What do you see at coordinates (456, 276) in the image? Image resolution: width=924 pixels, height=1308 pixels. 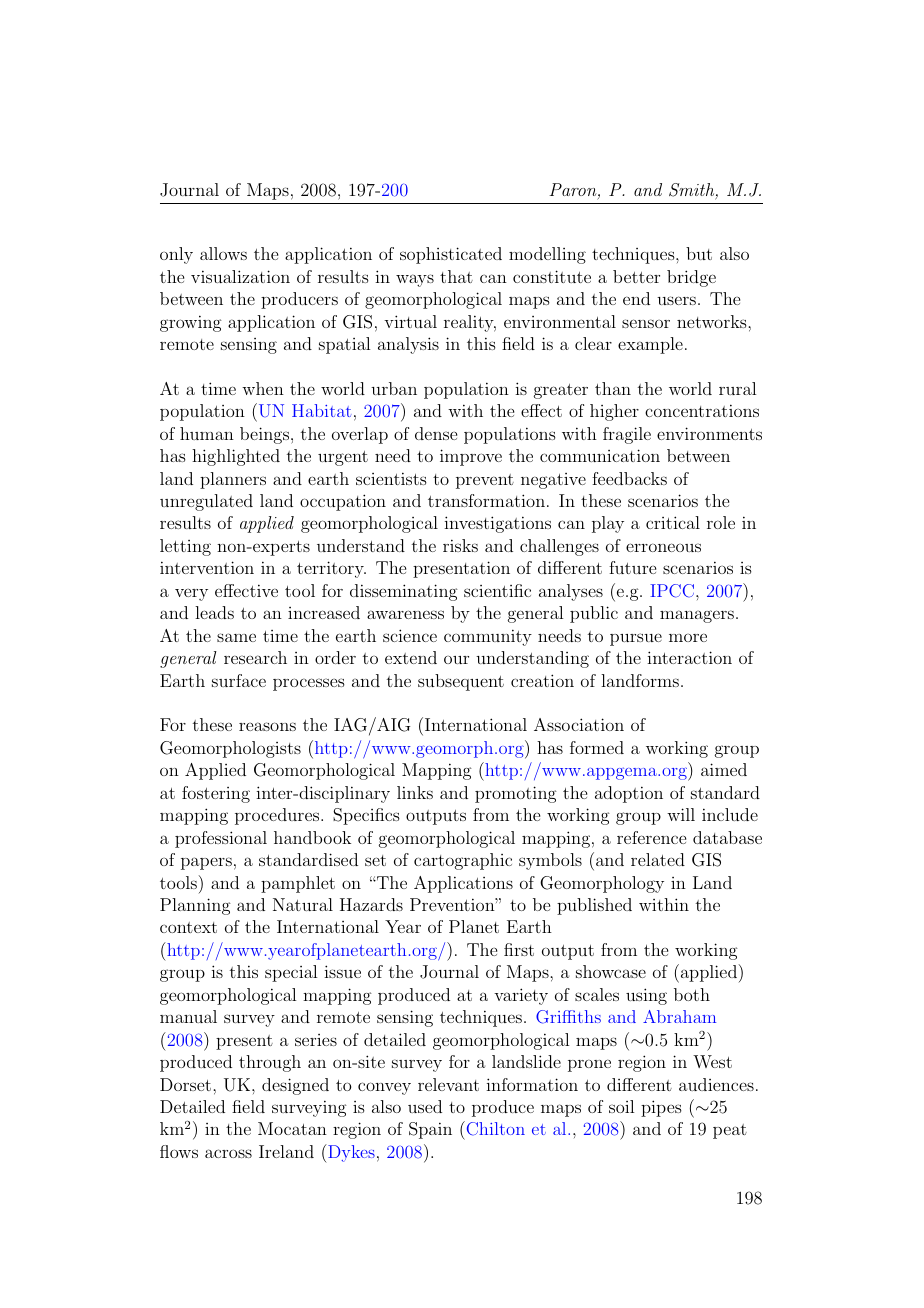 I see `that` at bounding box center [456, 276].
